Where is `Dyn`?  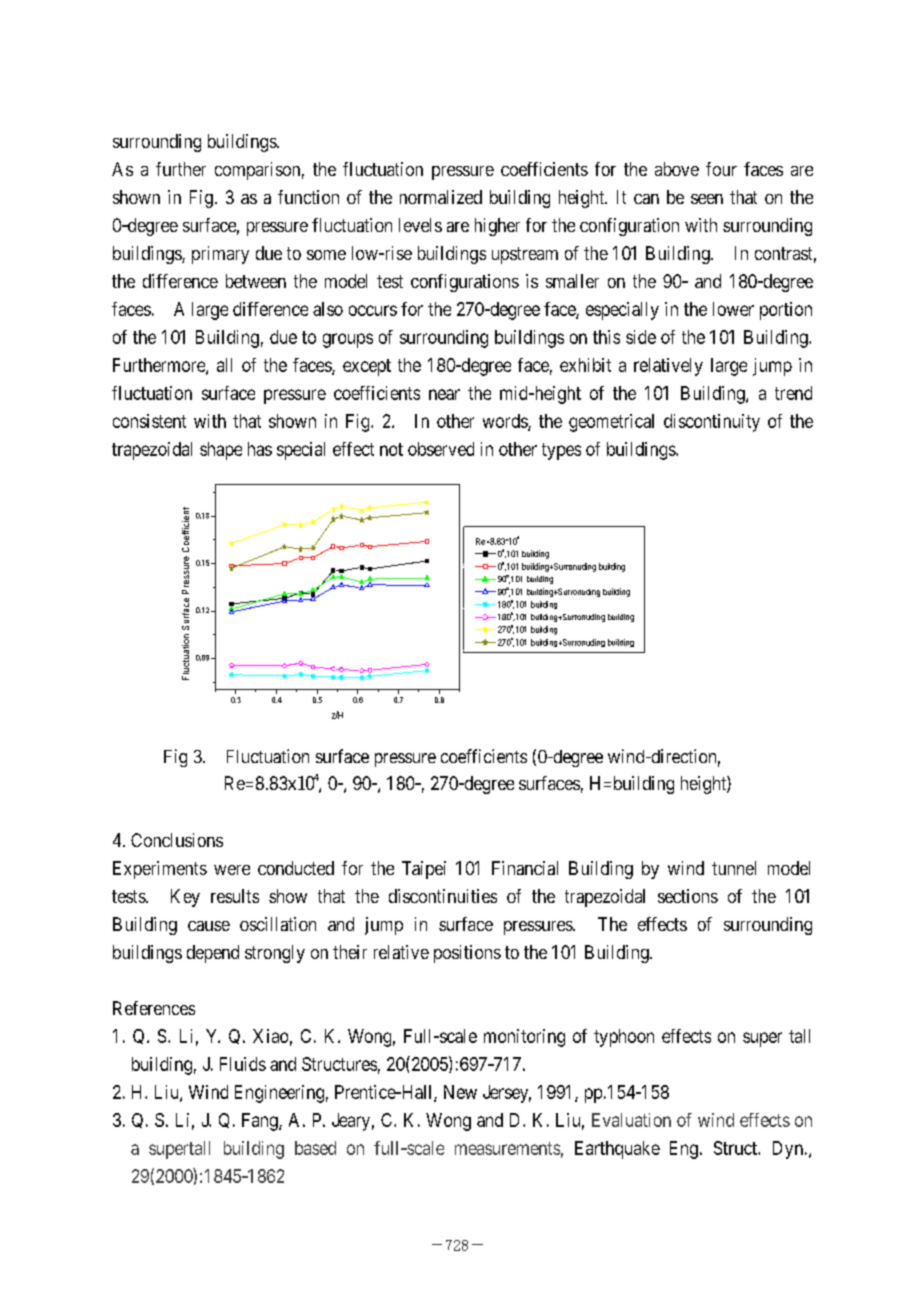 Dyn is located at coordinates (788, 1150).
